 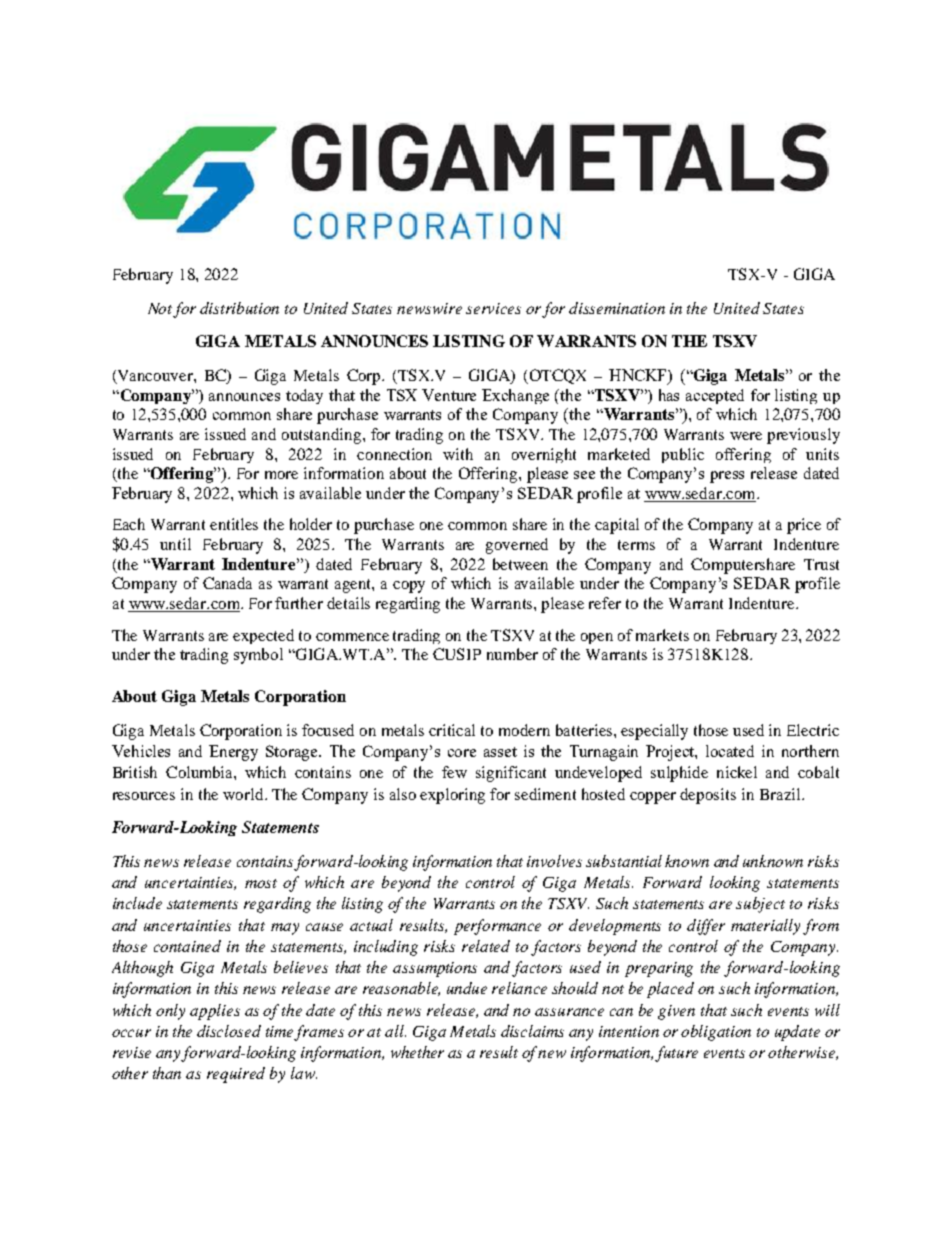 I want to click on Electric, so click(x=813, y=730).
